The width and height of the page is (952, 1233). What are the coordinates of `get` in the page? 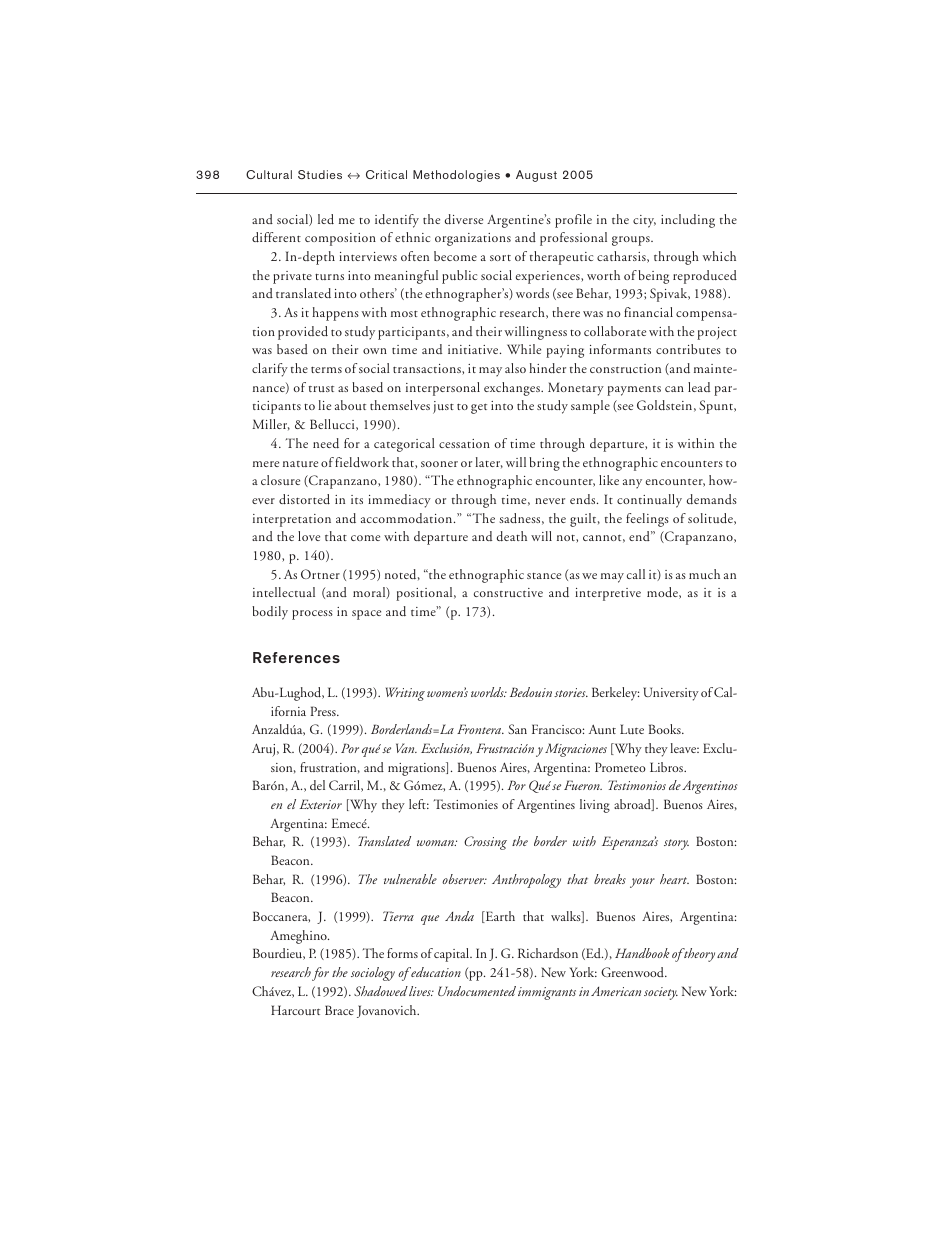 It's located at (479, 409).
